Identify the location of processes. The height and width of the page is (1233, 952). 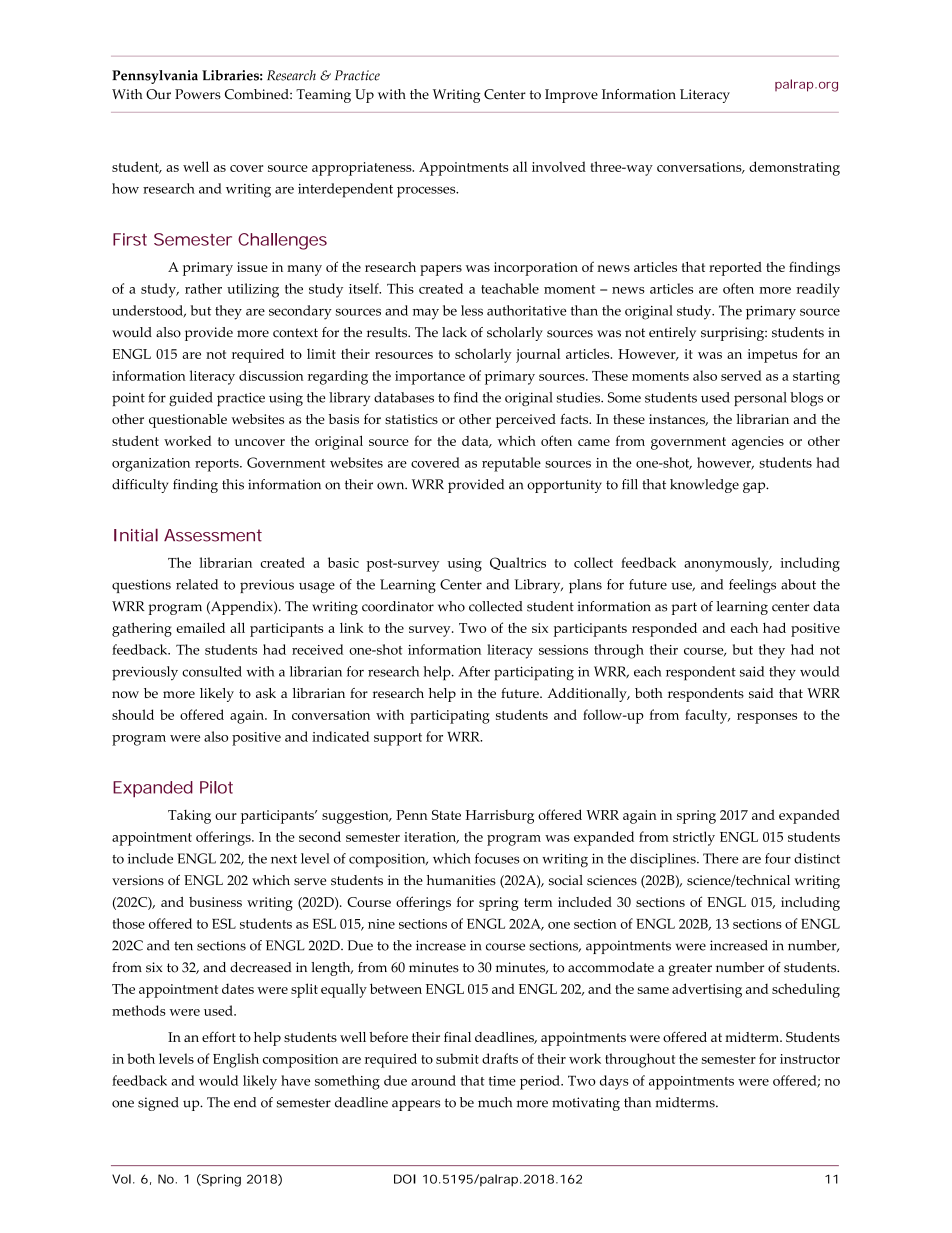
(427, 192).
